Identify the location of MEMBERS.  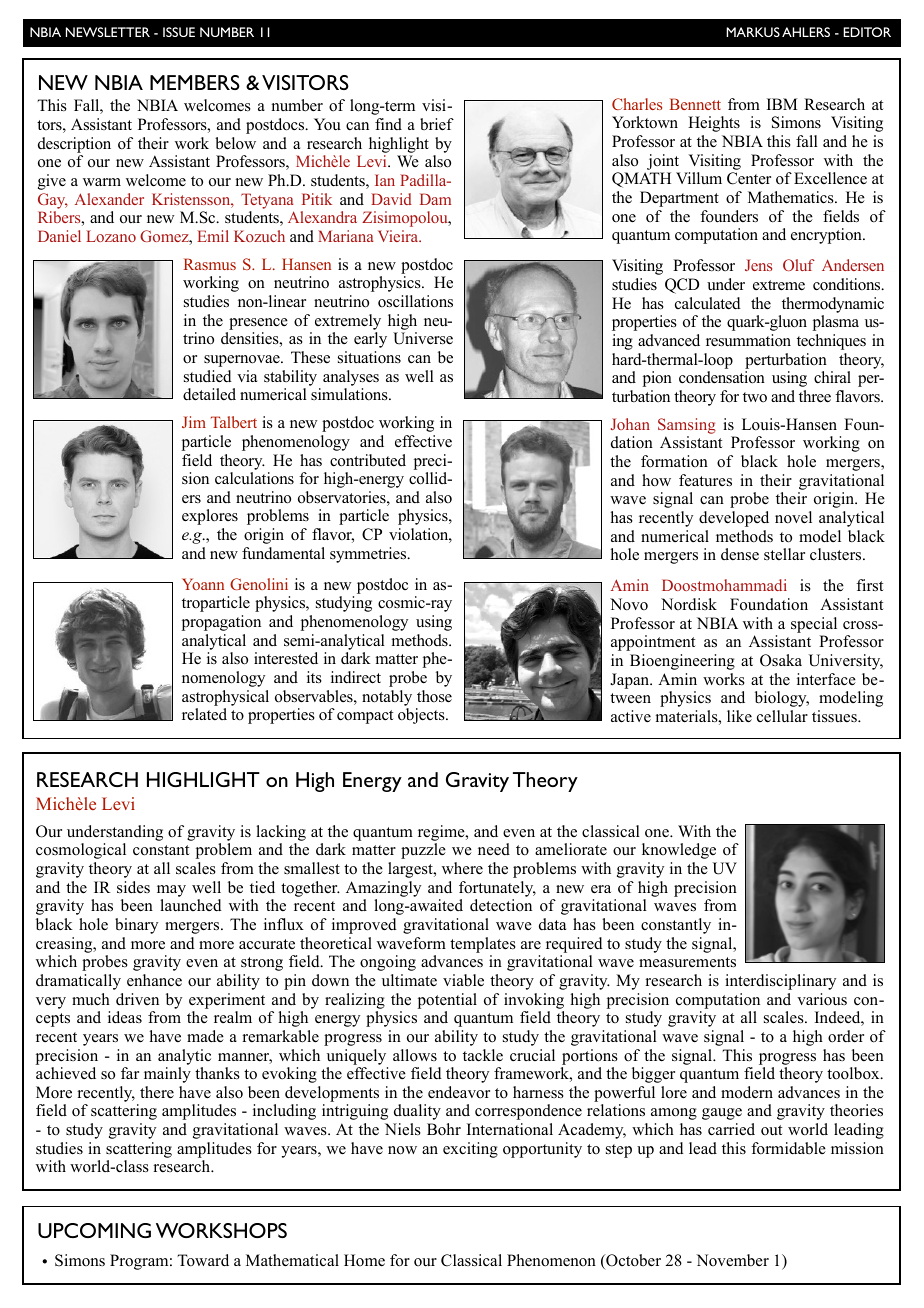
(195, 82).
